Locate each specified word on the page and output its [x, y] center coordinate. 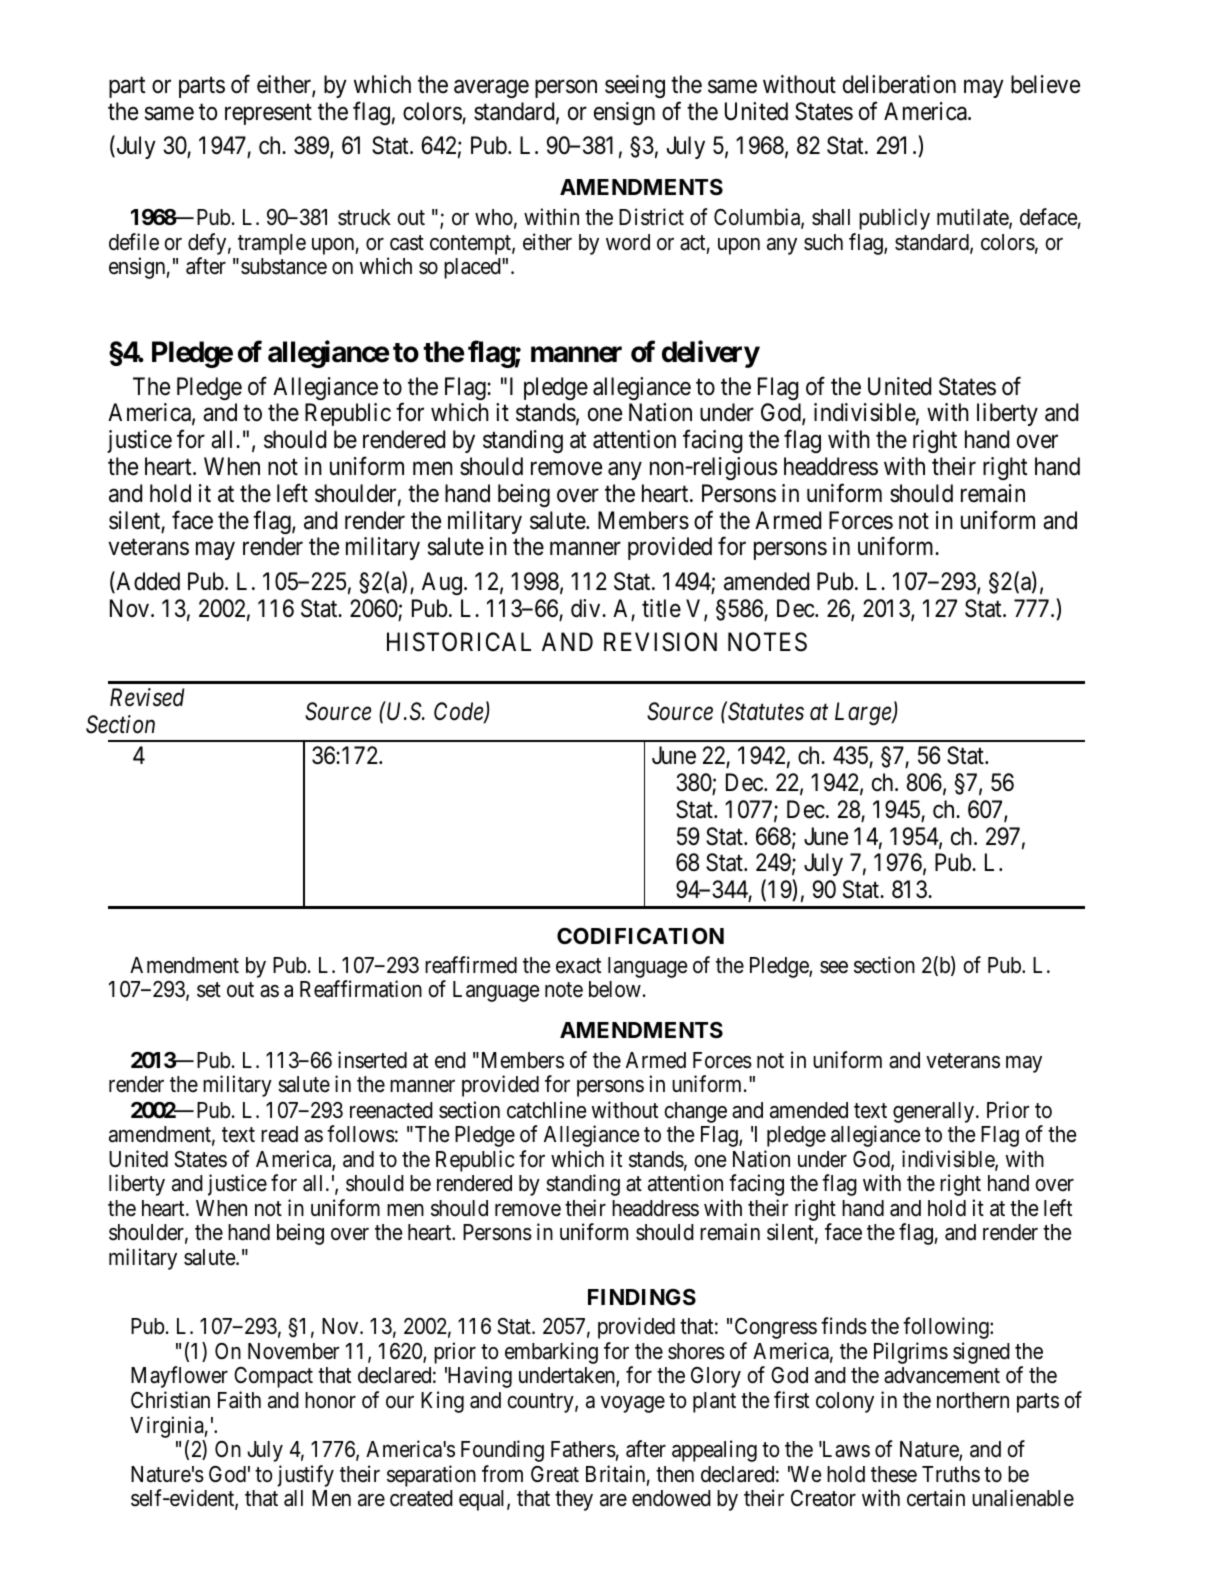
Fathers [583, 1449]
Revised [147, 697]
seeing [635, 86]
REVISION [660, 642]
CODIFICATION [640, 936]
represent [268, 114]
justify [305, 1476]
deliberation [899, 84]
